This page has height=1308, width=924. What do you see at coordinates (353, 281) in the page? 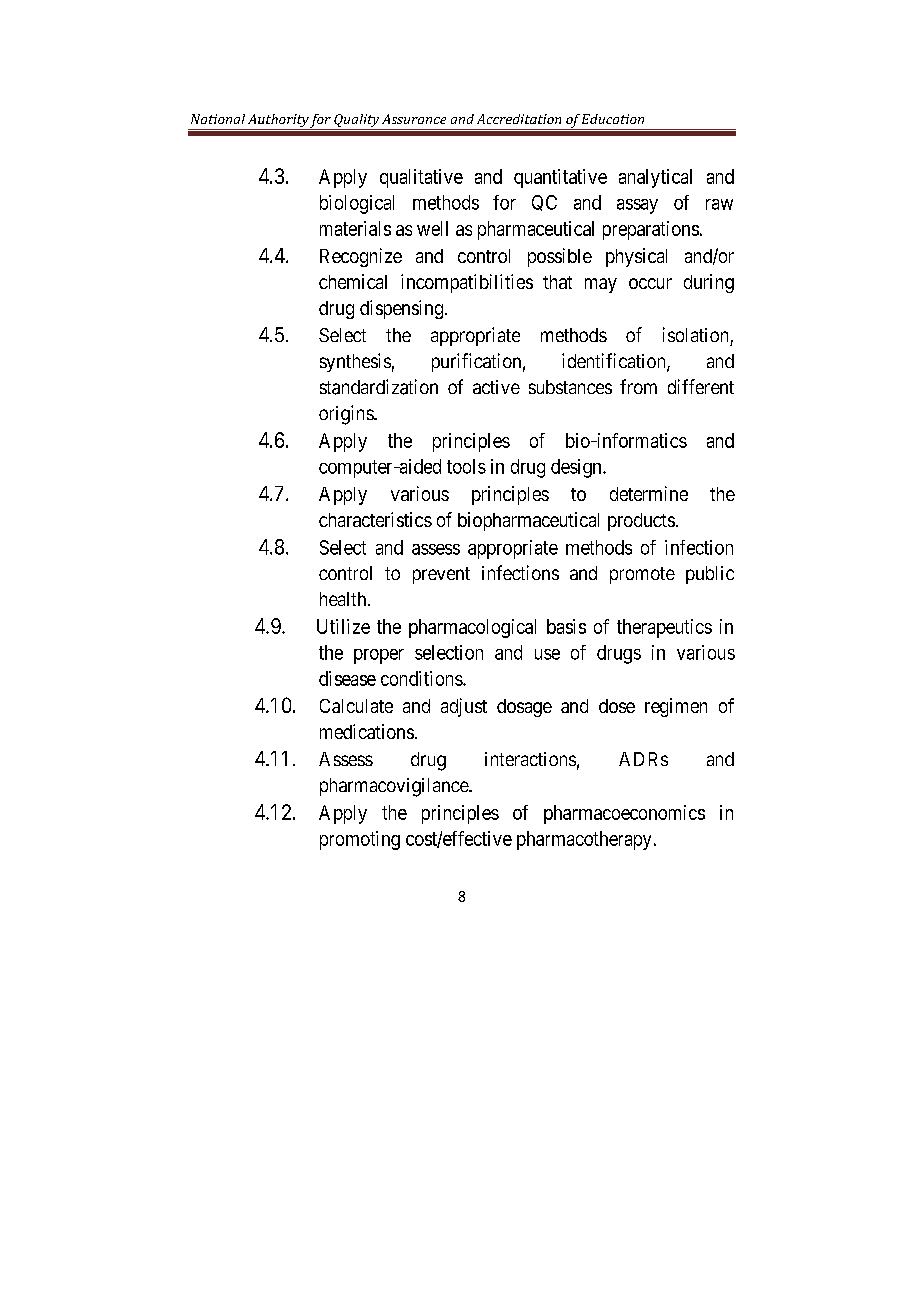
I see `chemical` at bounding box center [353, 281].
